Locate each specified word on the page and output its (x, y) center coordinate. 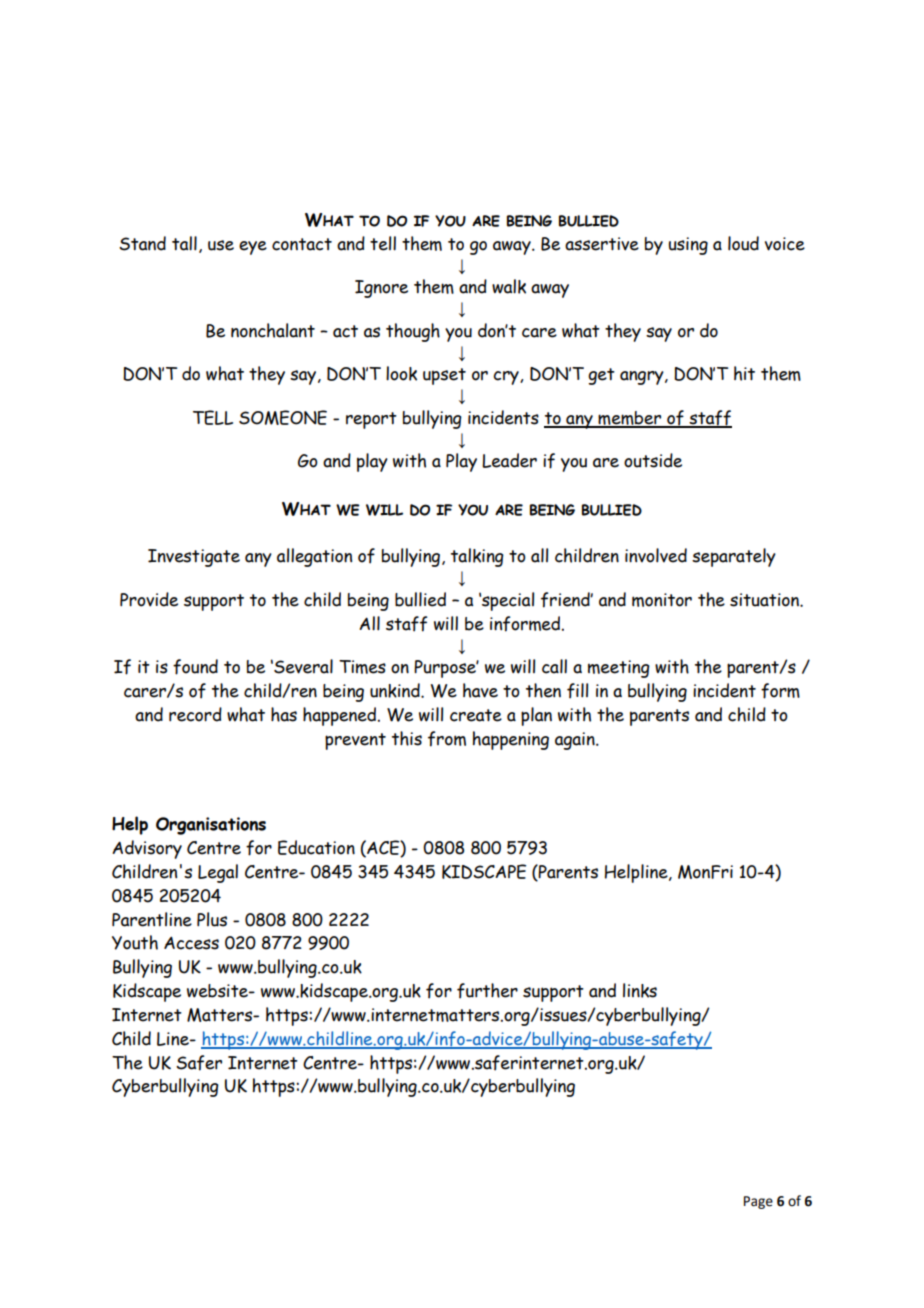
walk (509, 286)
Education (316, 847)
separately (734, 557)
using (688, 246)
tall (184, 243)
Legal (218, 873)
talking (477, 557)
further (487, 991)
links (640, 990)
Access (191, 943)
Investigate (194, 558)
